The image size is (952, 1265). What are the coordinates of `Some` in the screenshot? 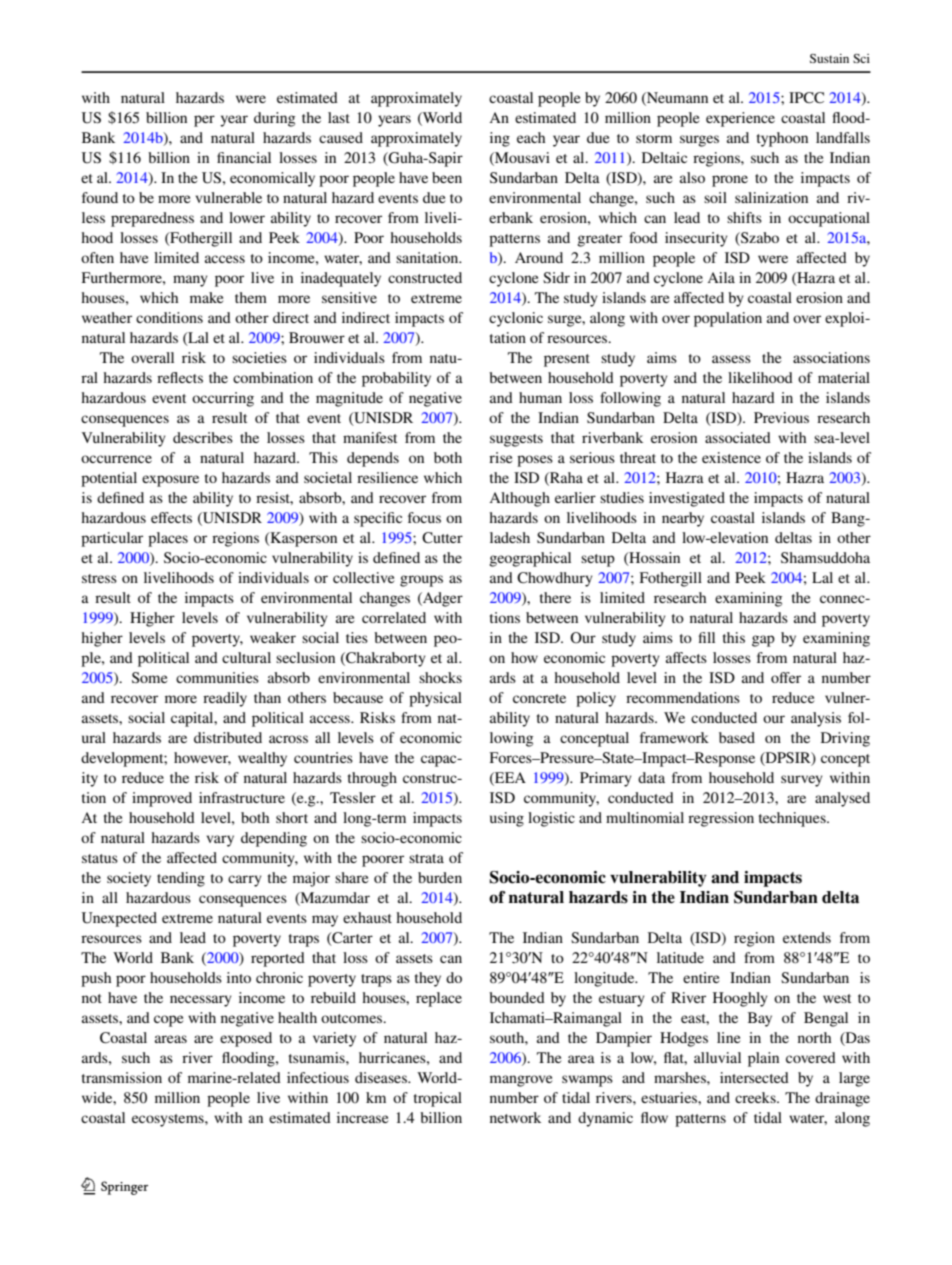 It's located at (149, 677).
